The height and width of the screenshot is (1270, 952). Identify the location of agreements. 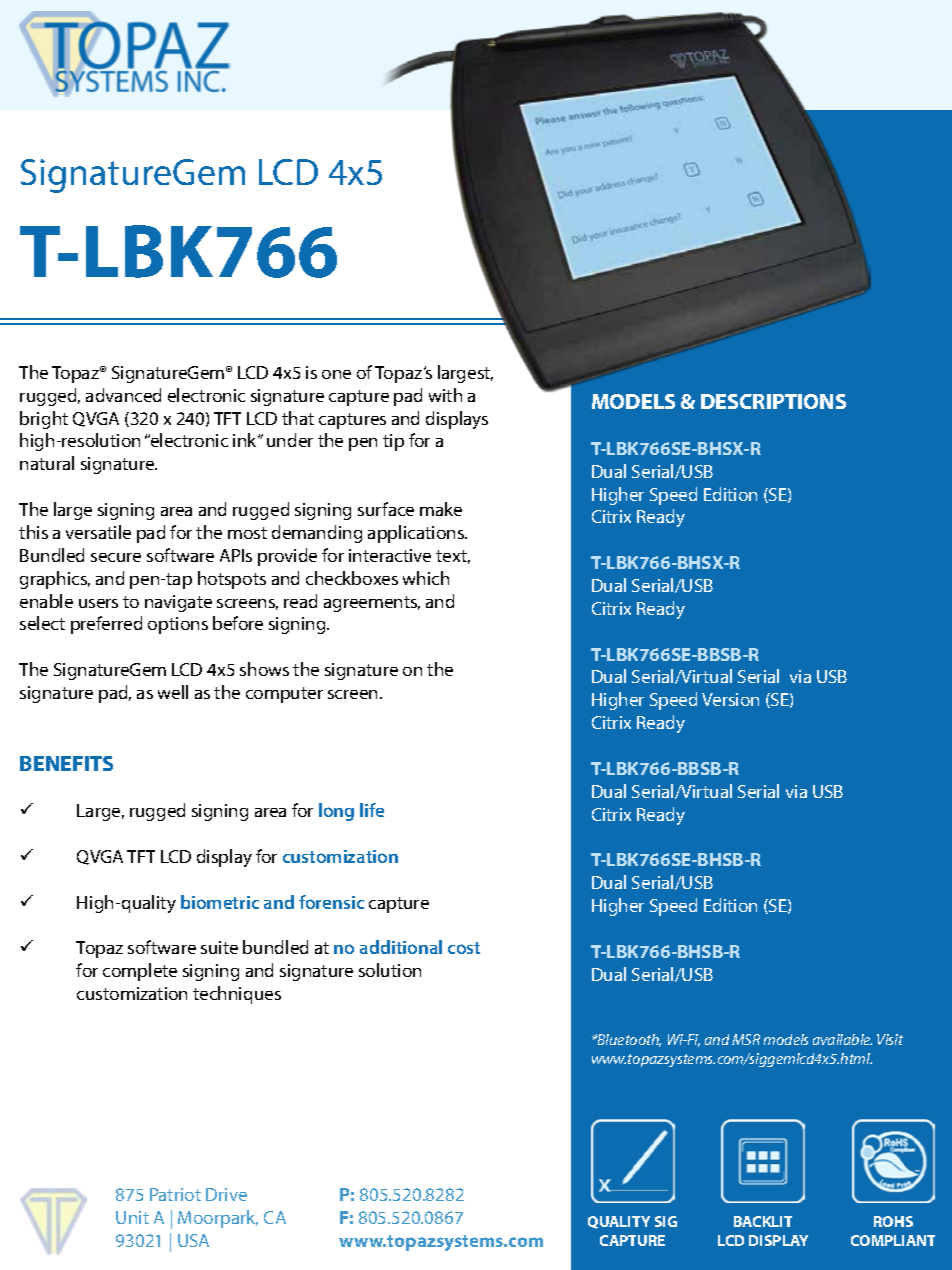
(372, 604).
